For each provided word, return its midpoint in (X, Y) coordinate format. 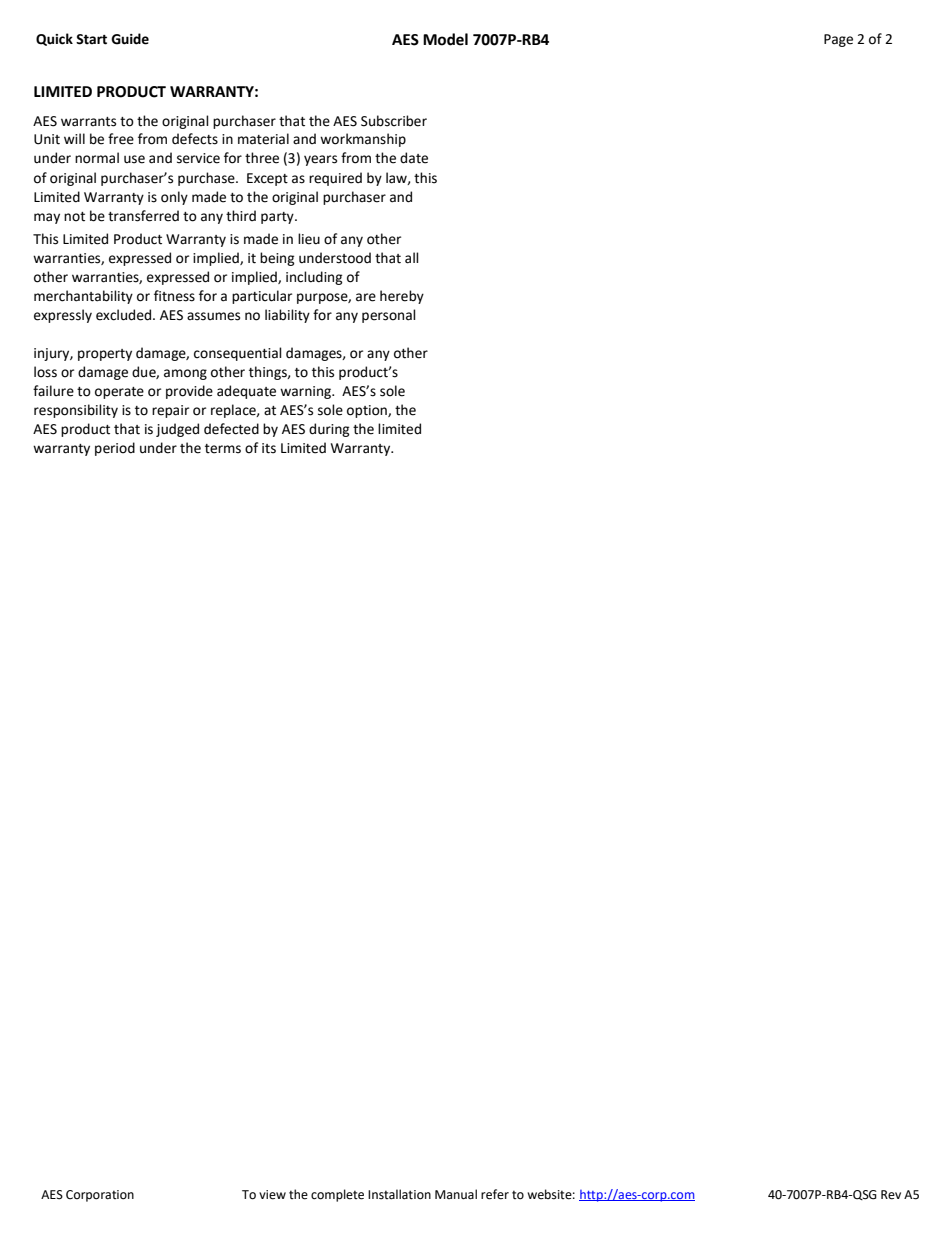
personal (389, 316)
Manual (456, 1194)
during (329, 430)
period (115, 449)
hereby (402, 297)
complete (337, 1195)
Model (445, 39)
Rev (891, 1195)
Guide (130, 39)
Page (838, 40)
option (368, 411)
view (272, 1195)
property (105, 355)
